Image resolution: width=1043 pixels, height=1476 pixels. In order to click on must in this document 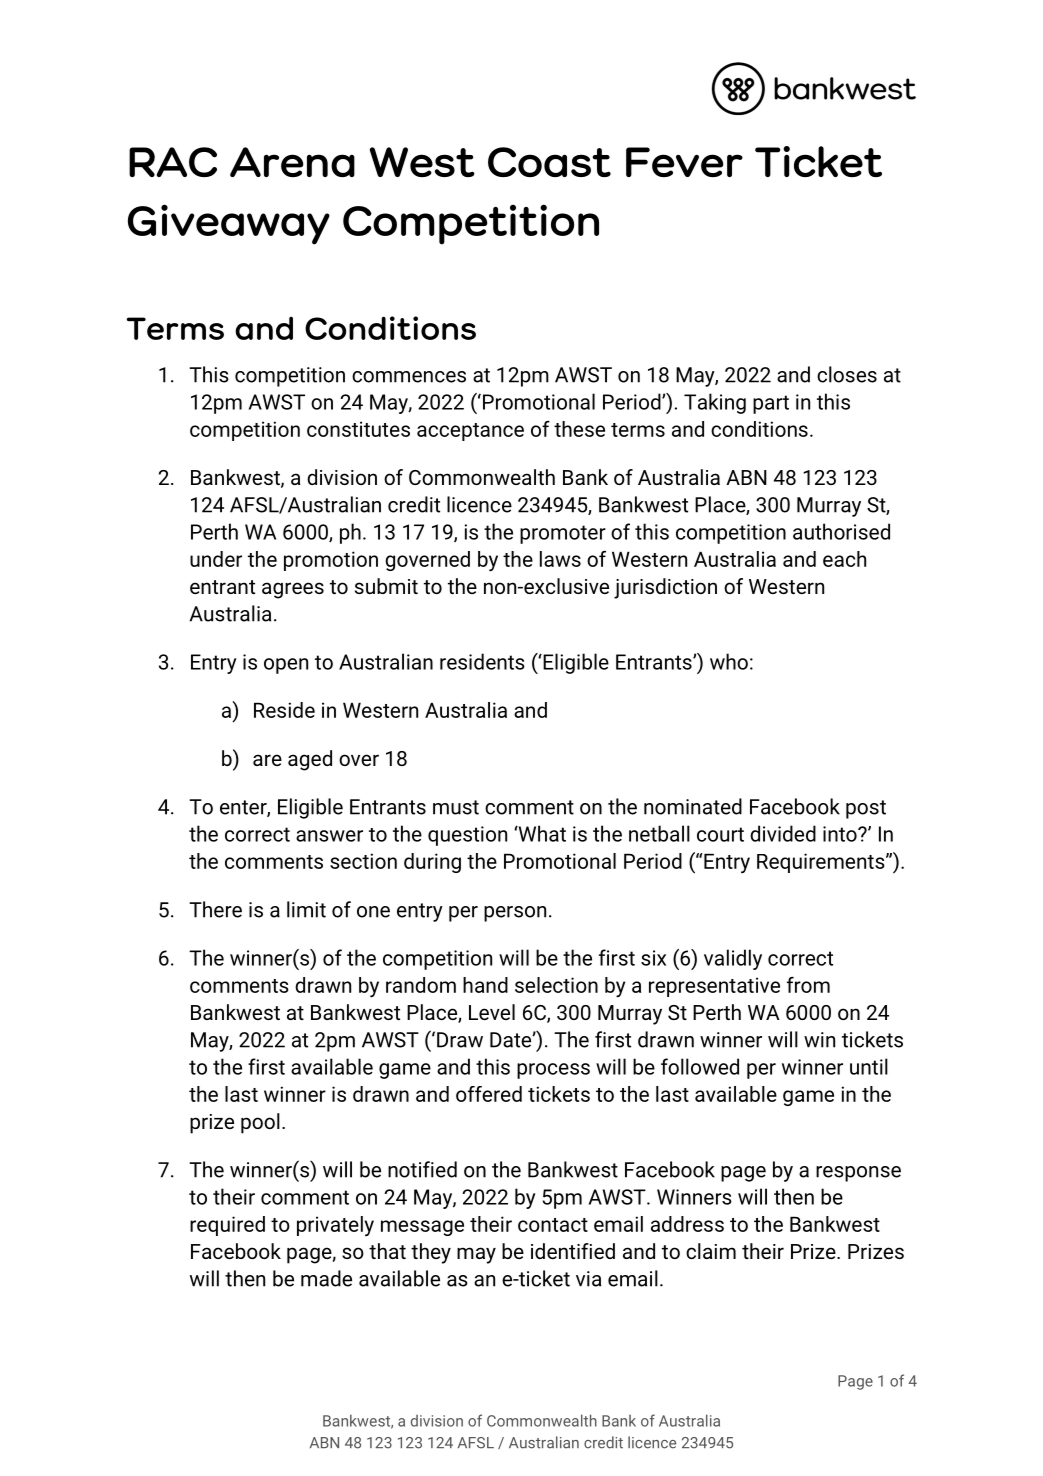, I will do `click(456, 807)`.
